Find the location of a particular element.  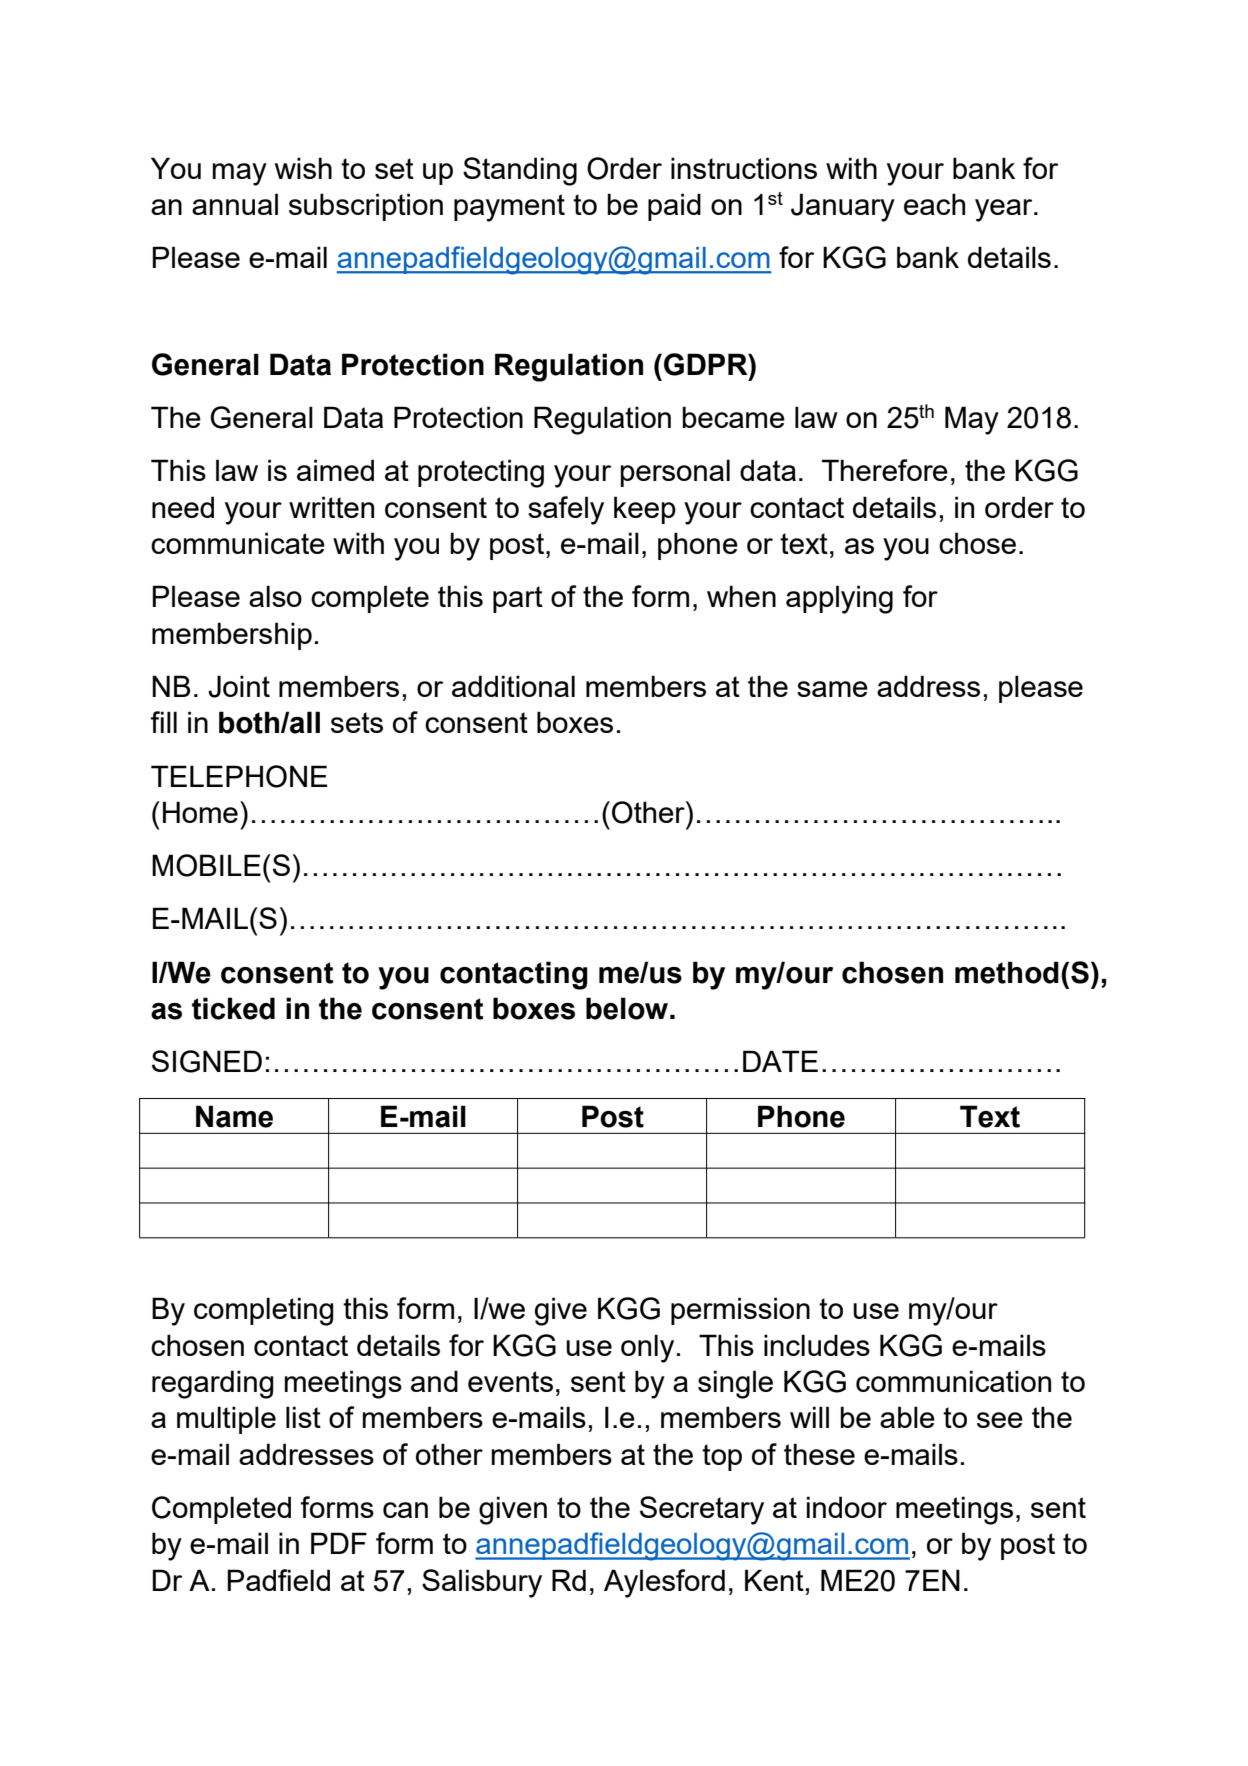

annual is located at coordinates (235, 204).
